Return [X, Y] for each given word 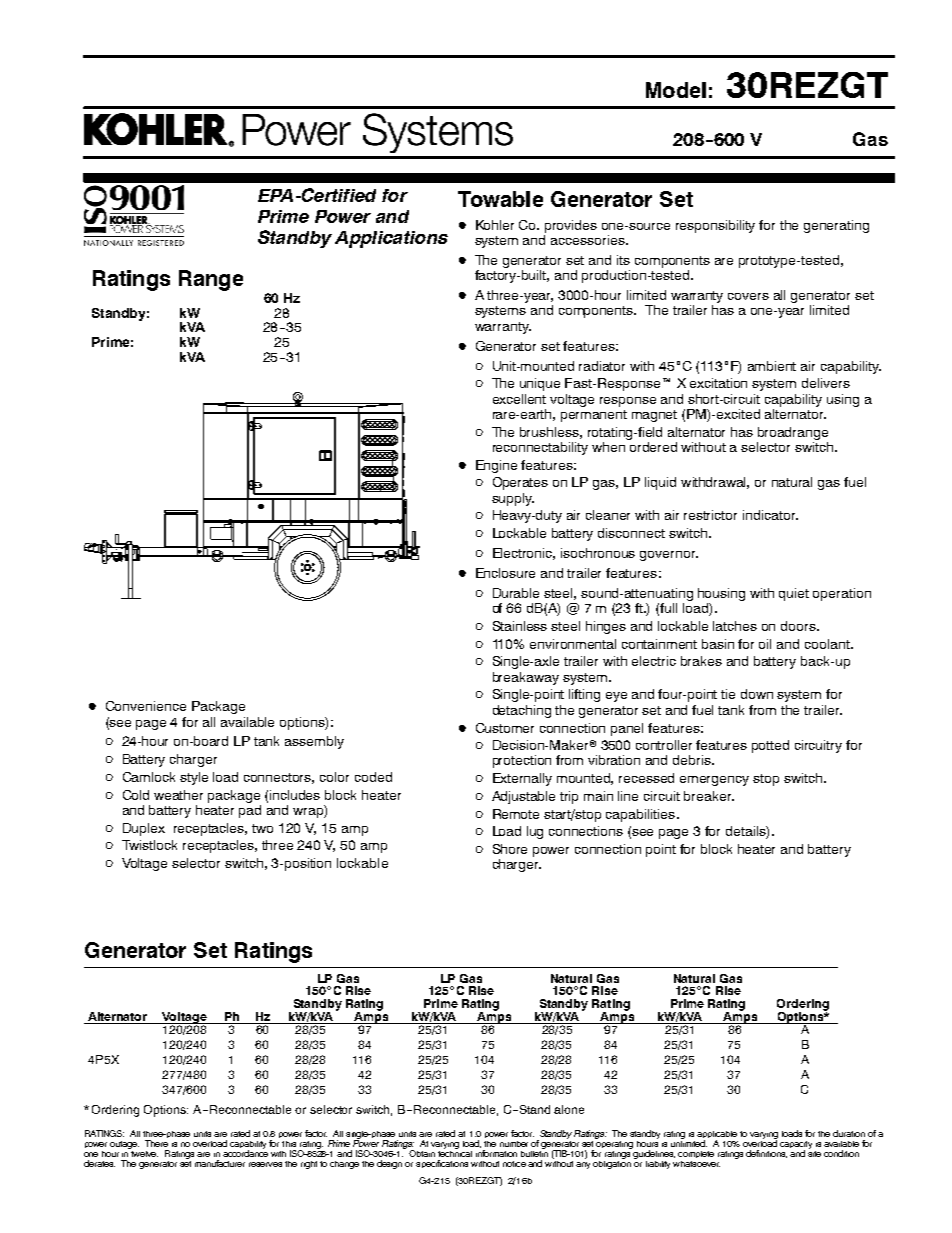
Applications [391, 239]
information [496, 1153]
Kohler [495, 225]
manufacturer [220, 1163]
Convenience [146, 706]
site [814, 1152]
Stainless [520, 626]
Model [676, 90]
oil [765, 644]
